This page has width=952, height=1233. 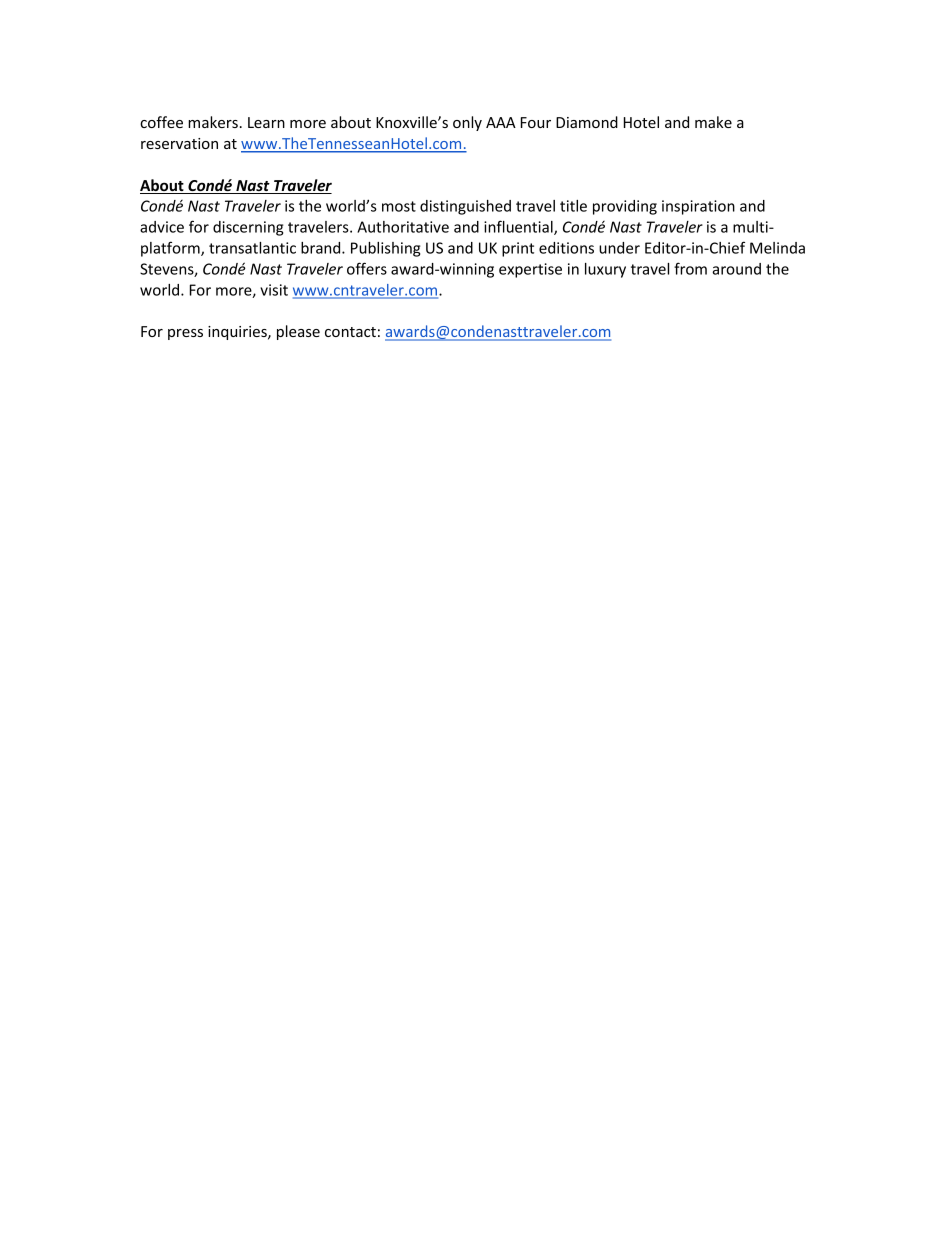 I want to click on inspiration, so click(x=698, y=207).
